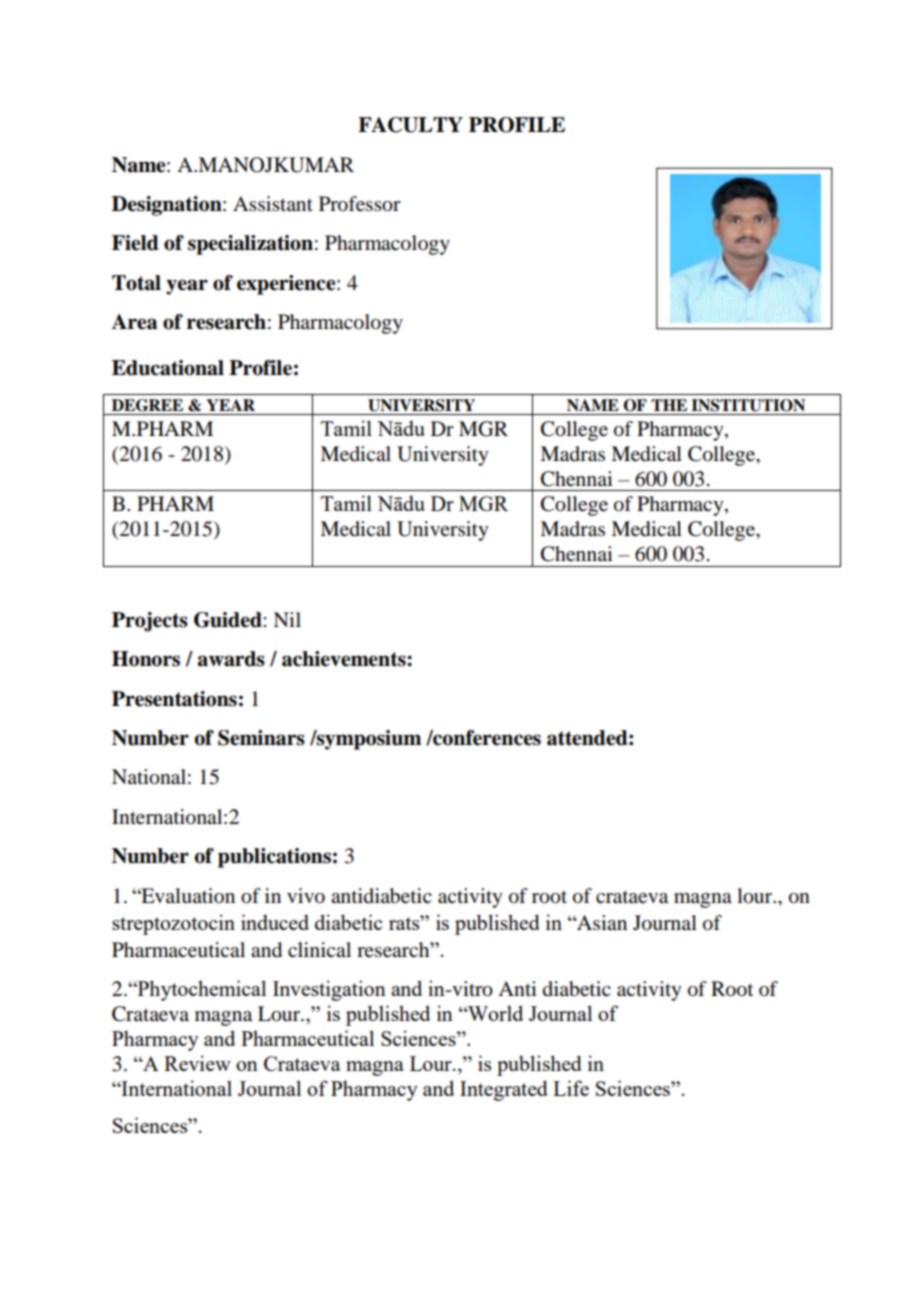 This screenshot has height=1308, width=924. Describe the element at coordinates (229, 620) in the screenshot. I see `Guided` at that location.
